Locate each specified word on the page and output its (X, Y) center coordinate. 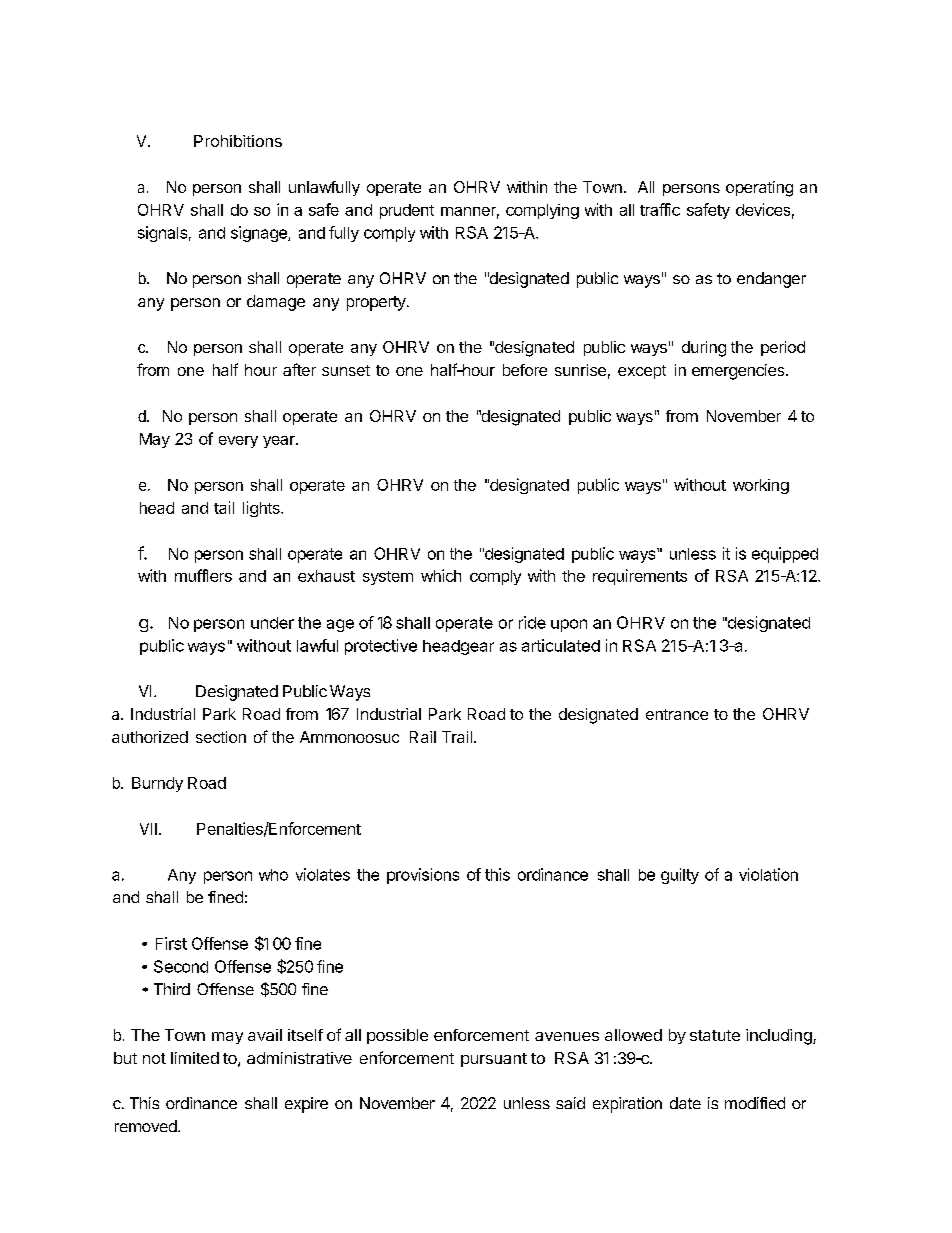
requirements (640, 577)
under (272, 623)
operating (759, 189)
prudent (407, 211)
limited (195, 1058)
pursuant (494, 1060)
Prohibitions (238, 141)
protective (381, 647)
